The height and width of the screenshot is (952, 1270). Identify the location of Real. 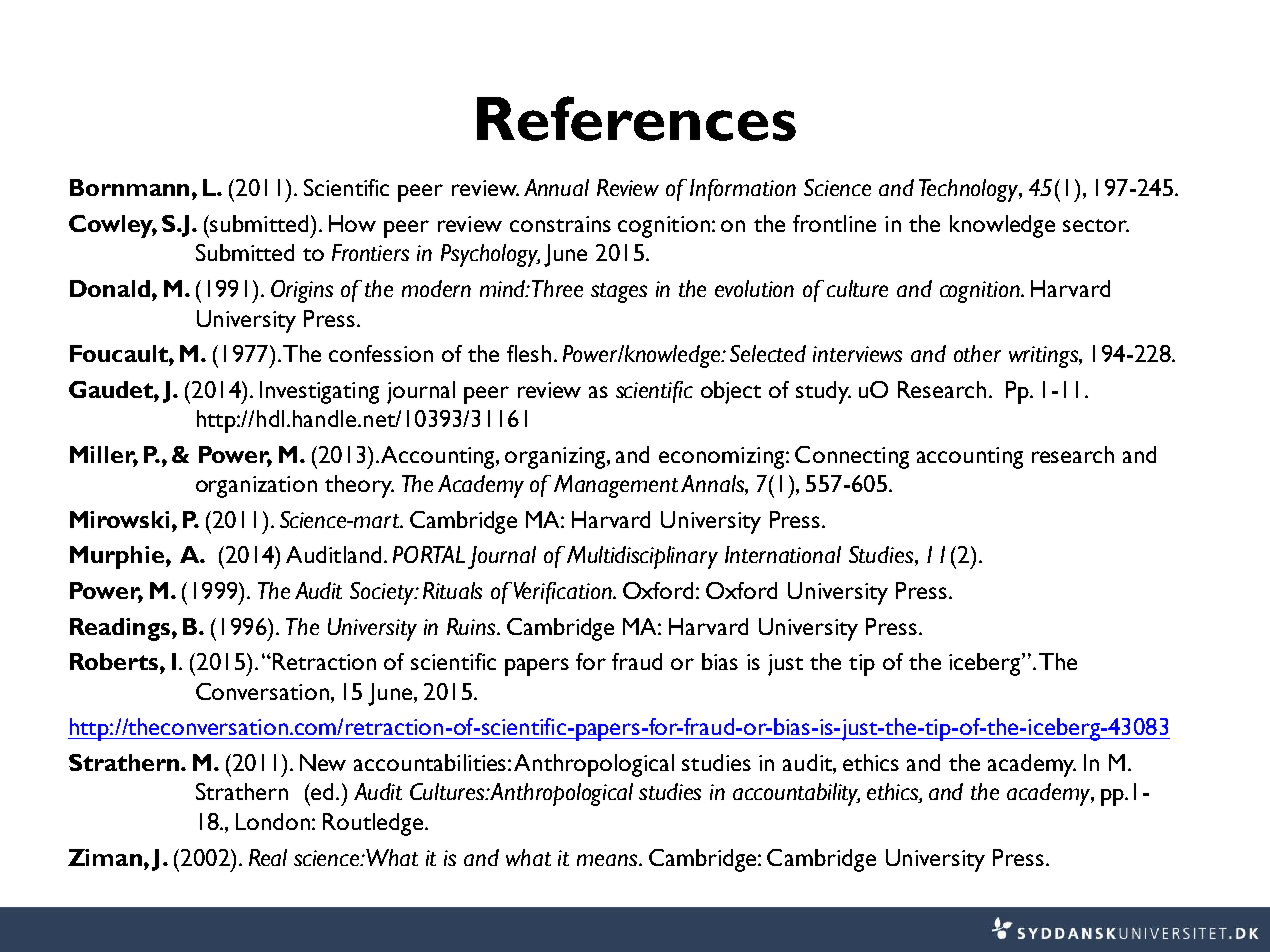
(268, 857).
